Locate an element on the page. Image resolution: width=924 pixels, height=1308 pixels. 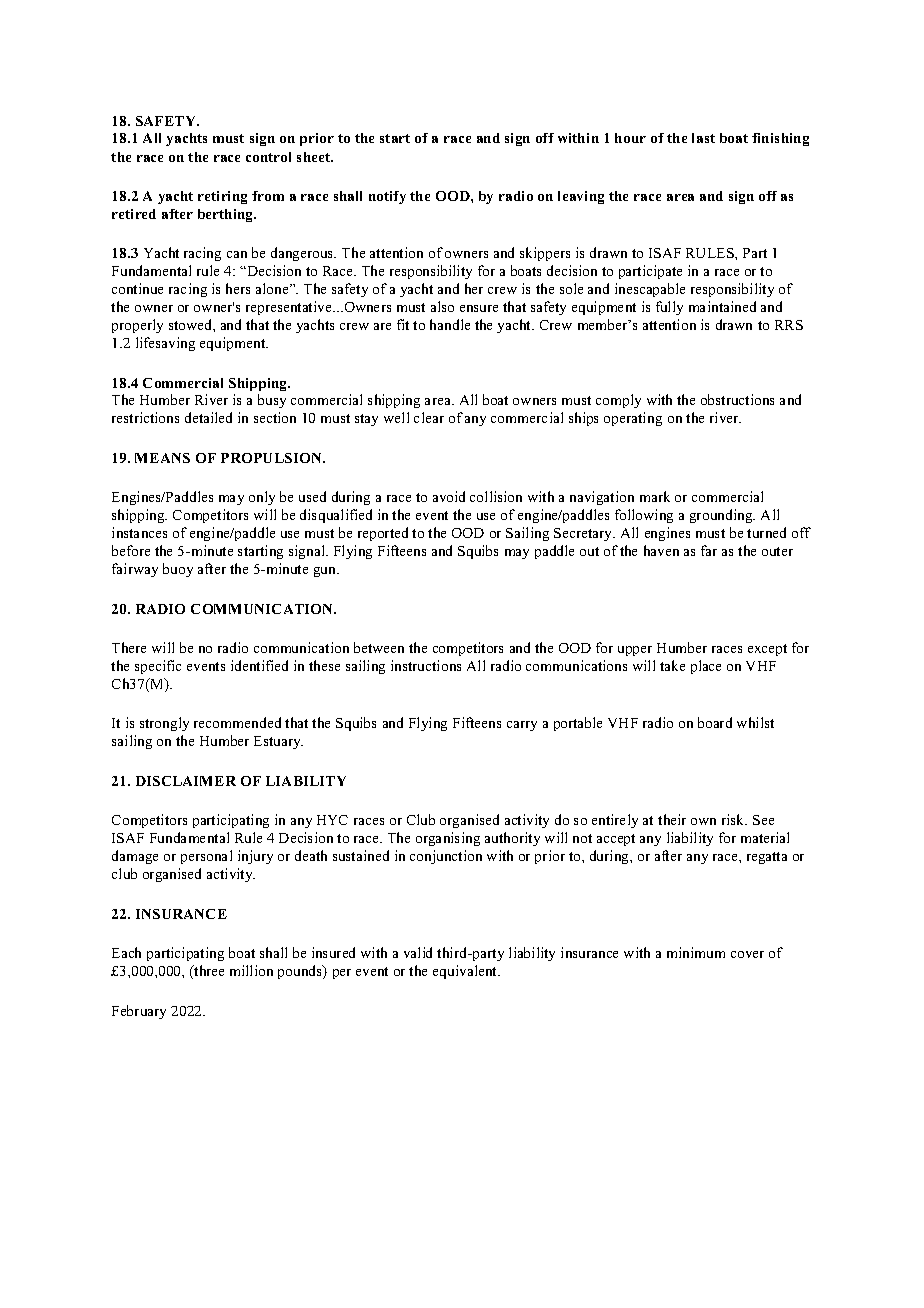
clear is located at coordinates (429, 417).
